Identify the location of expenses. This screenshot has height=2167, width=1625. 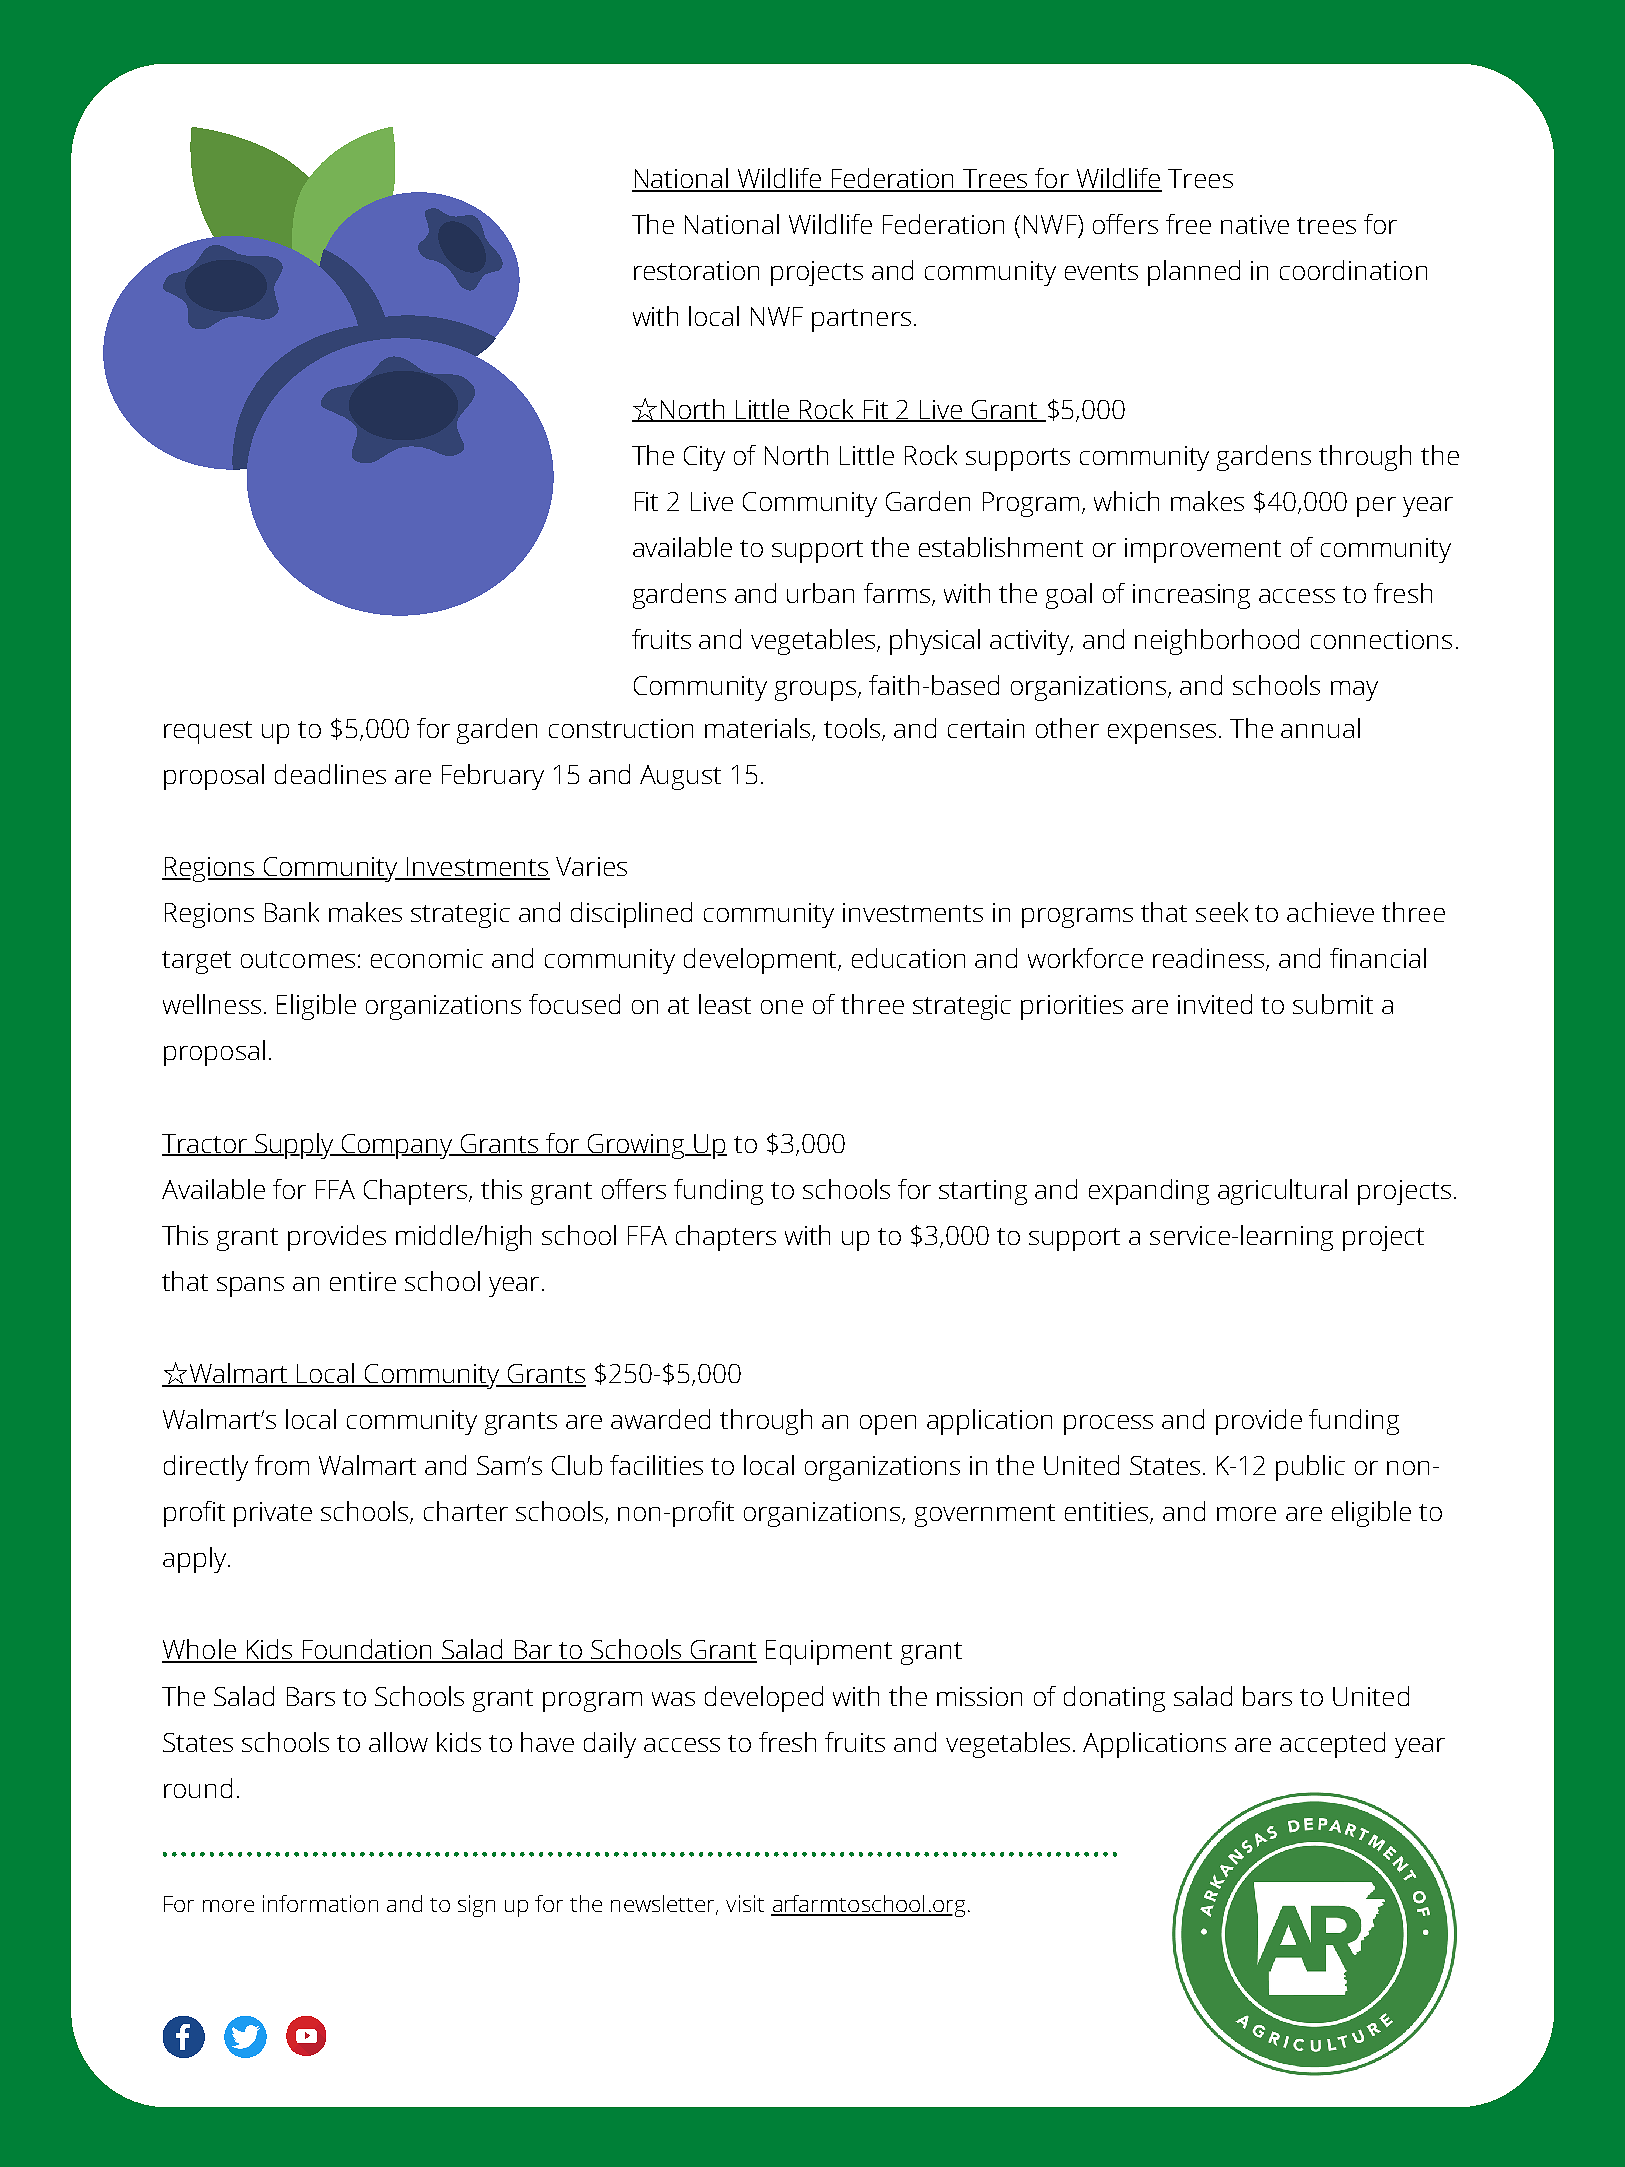
(1162, 734).
